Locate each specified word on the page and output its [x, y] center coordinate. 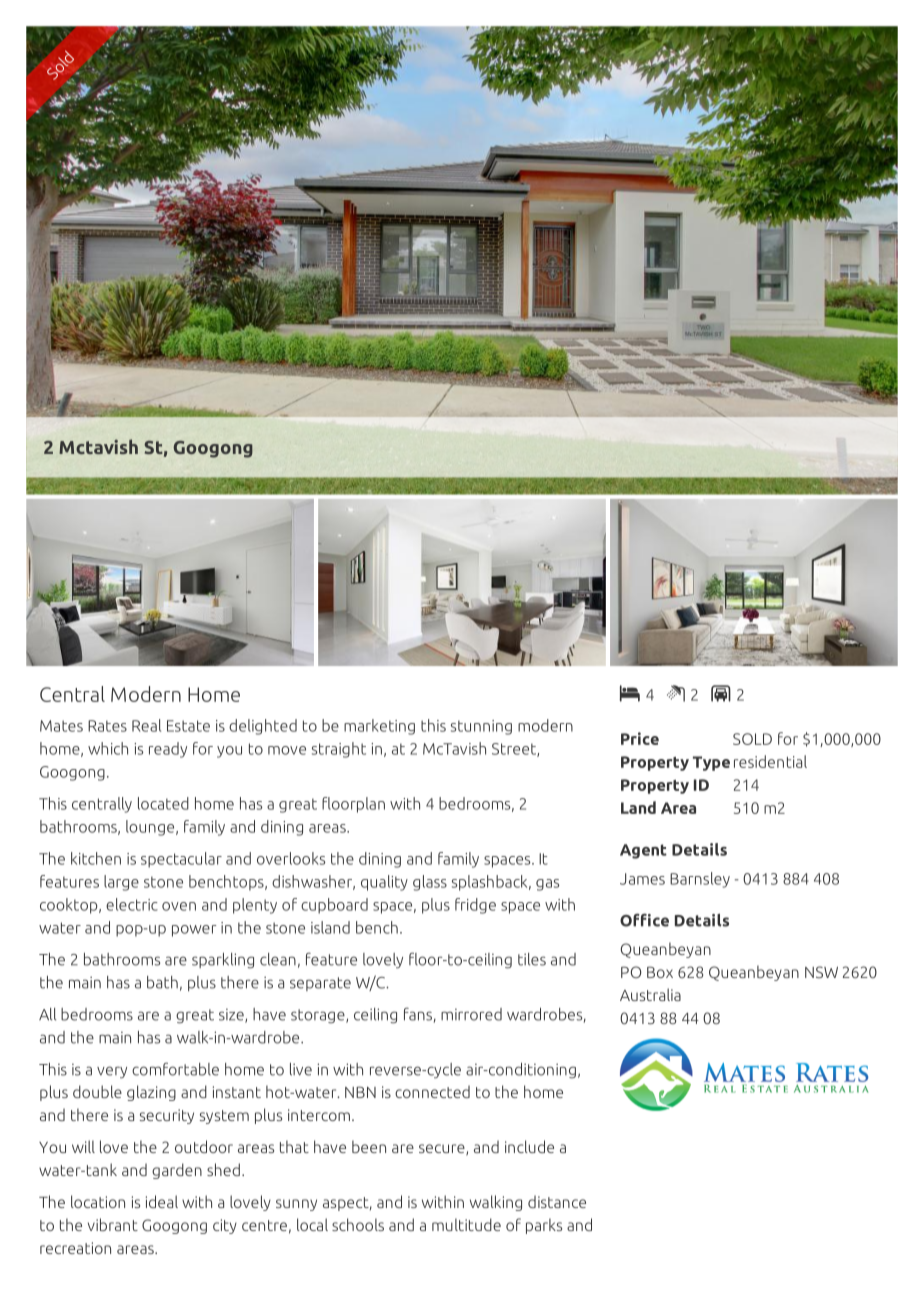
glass [430, 883]
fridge [475, 906]
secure [443, 1150]
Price [640, 738]
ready [168, 750]
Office [644, 920]
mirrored [471, 1014]
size [232, 1016]
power [194, 931]
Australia [650, 994]
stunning [481, 727]
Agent [643, 851]
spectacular [181, 860]
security [167, 1116]
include [529, 1146]
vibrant [113, 1224]
